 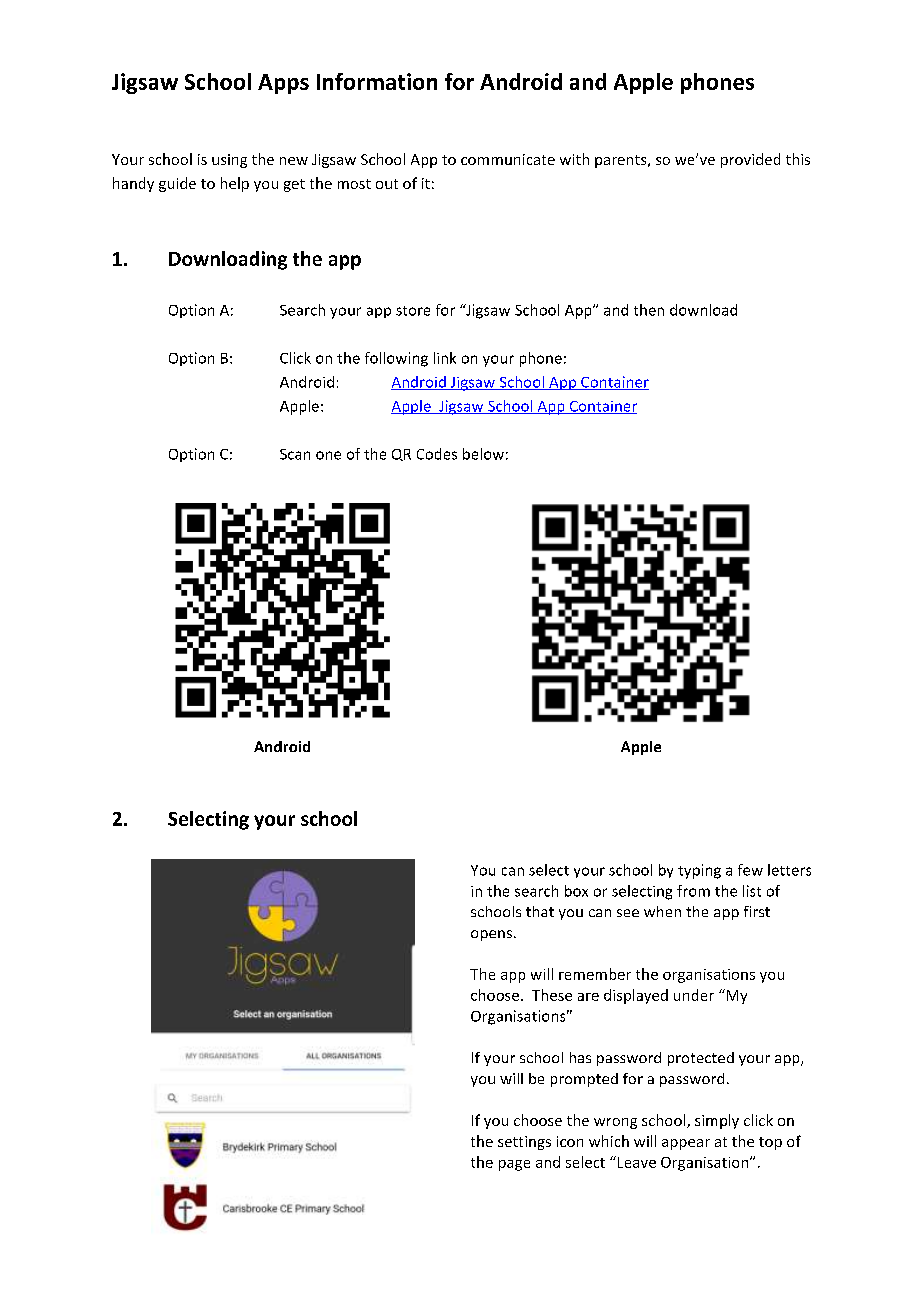 What do you see at coordinates (649, 310) in the page?
I see `then` at bounding box center [649, 310].
